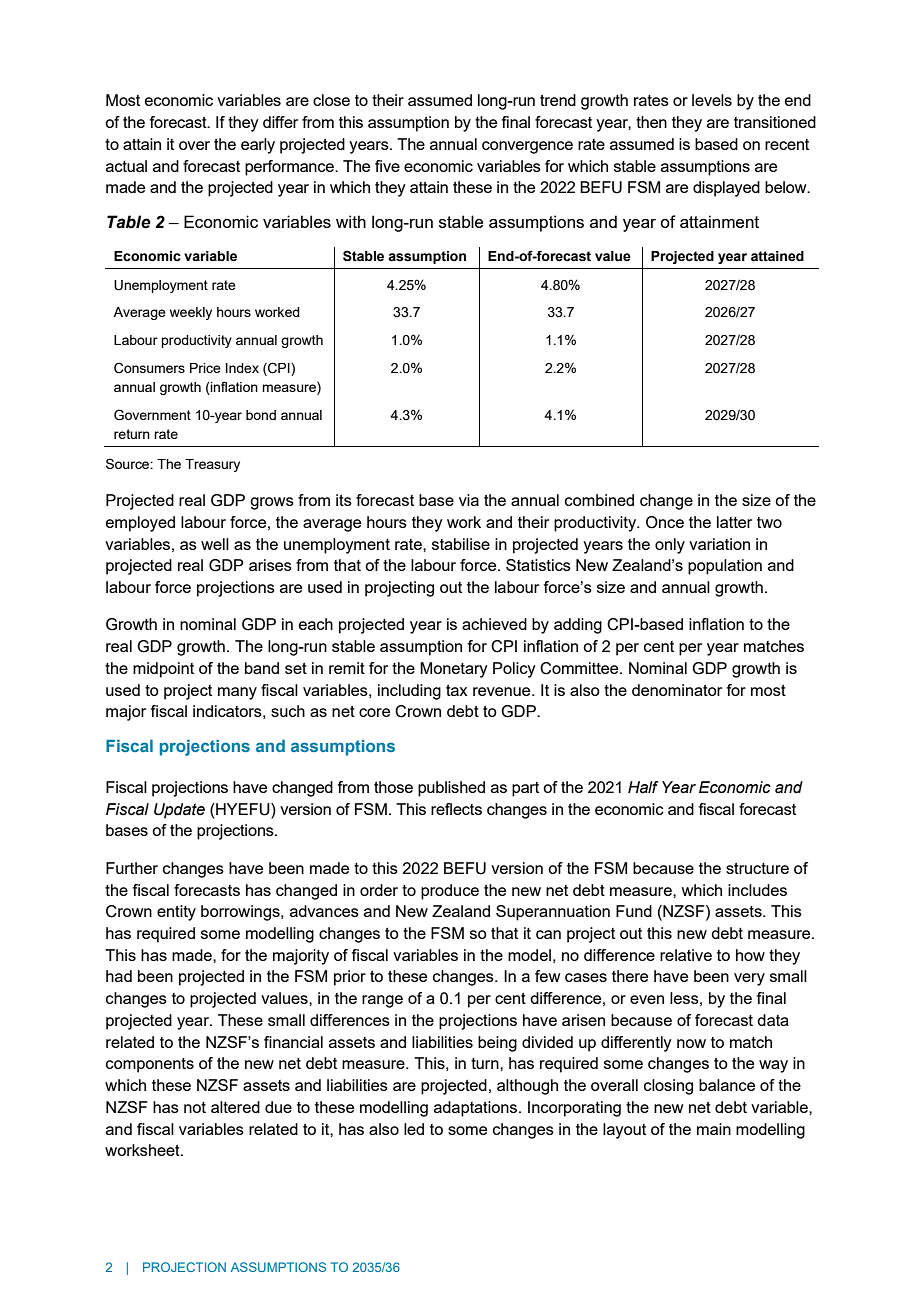 The image size is (924, 1308). Describe the element at coordinates (163, 670) in the image. I see `midpoint` at that location.
